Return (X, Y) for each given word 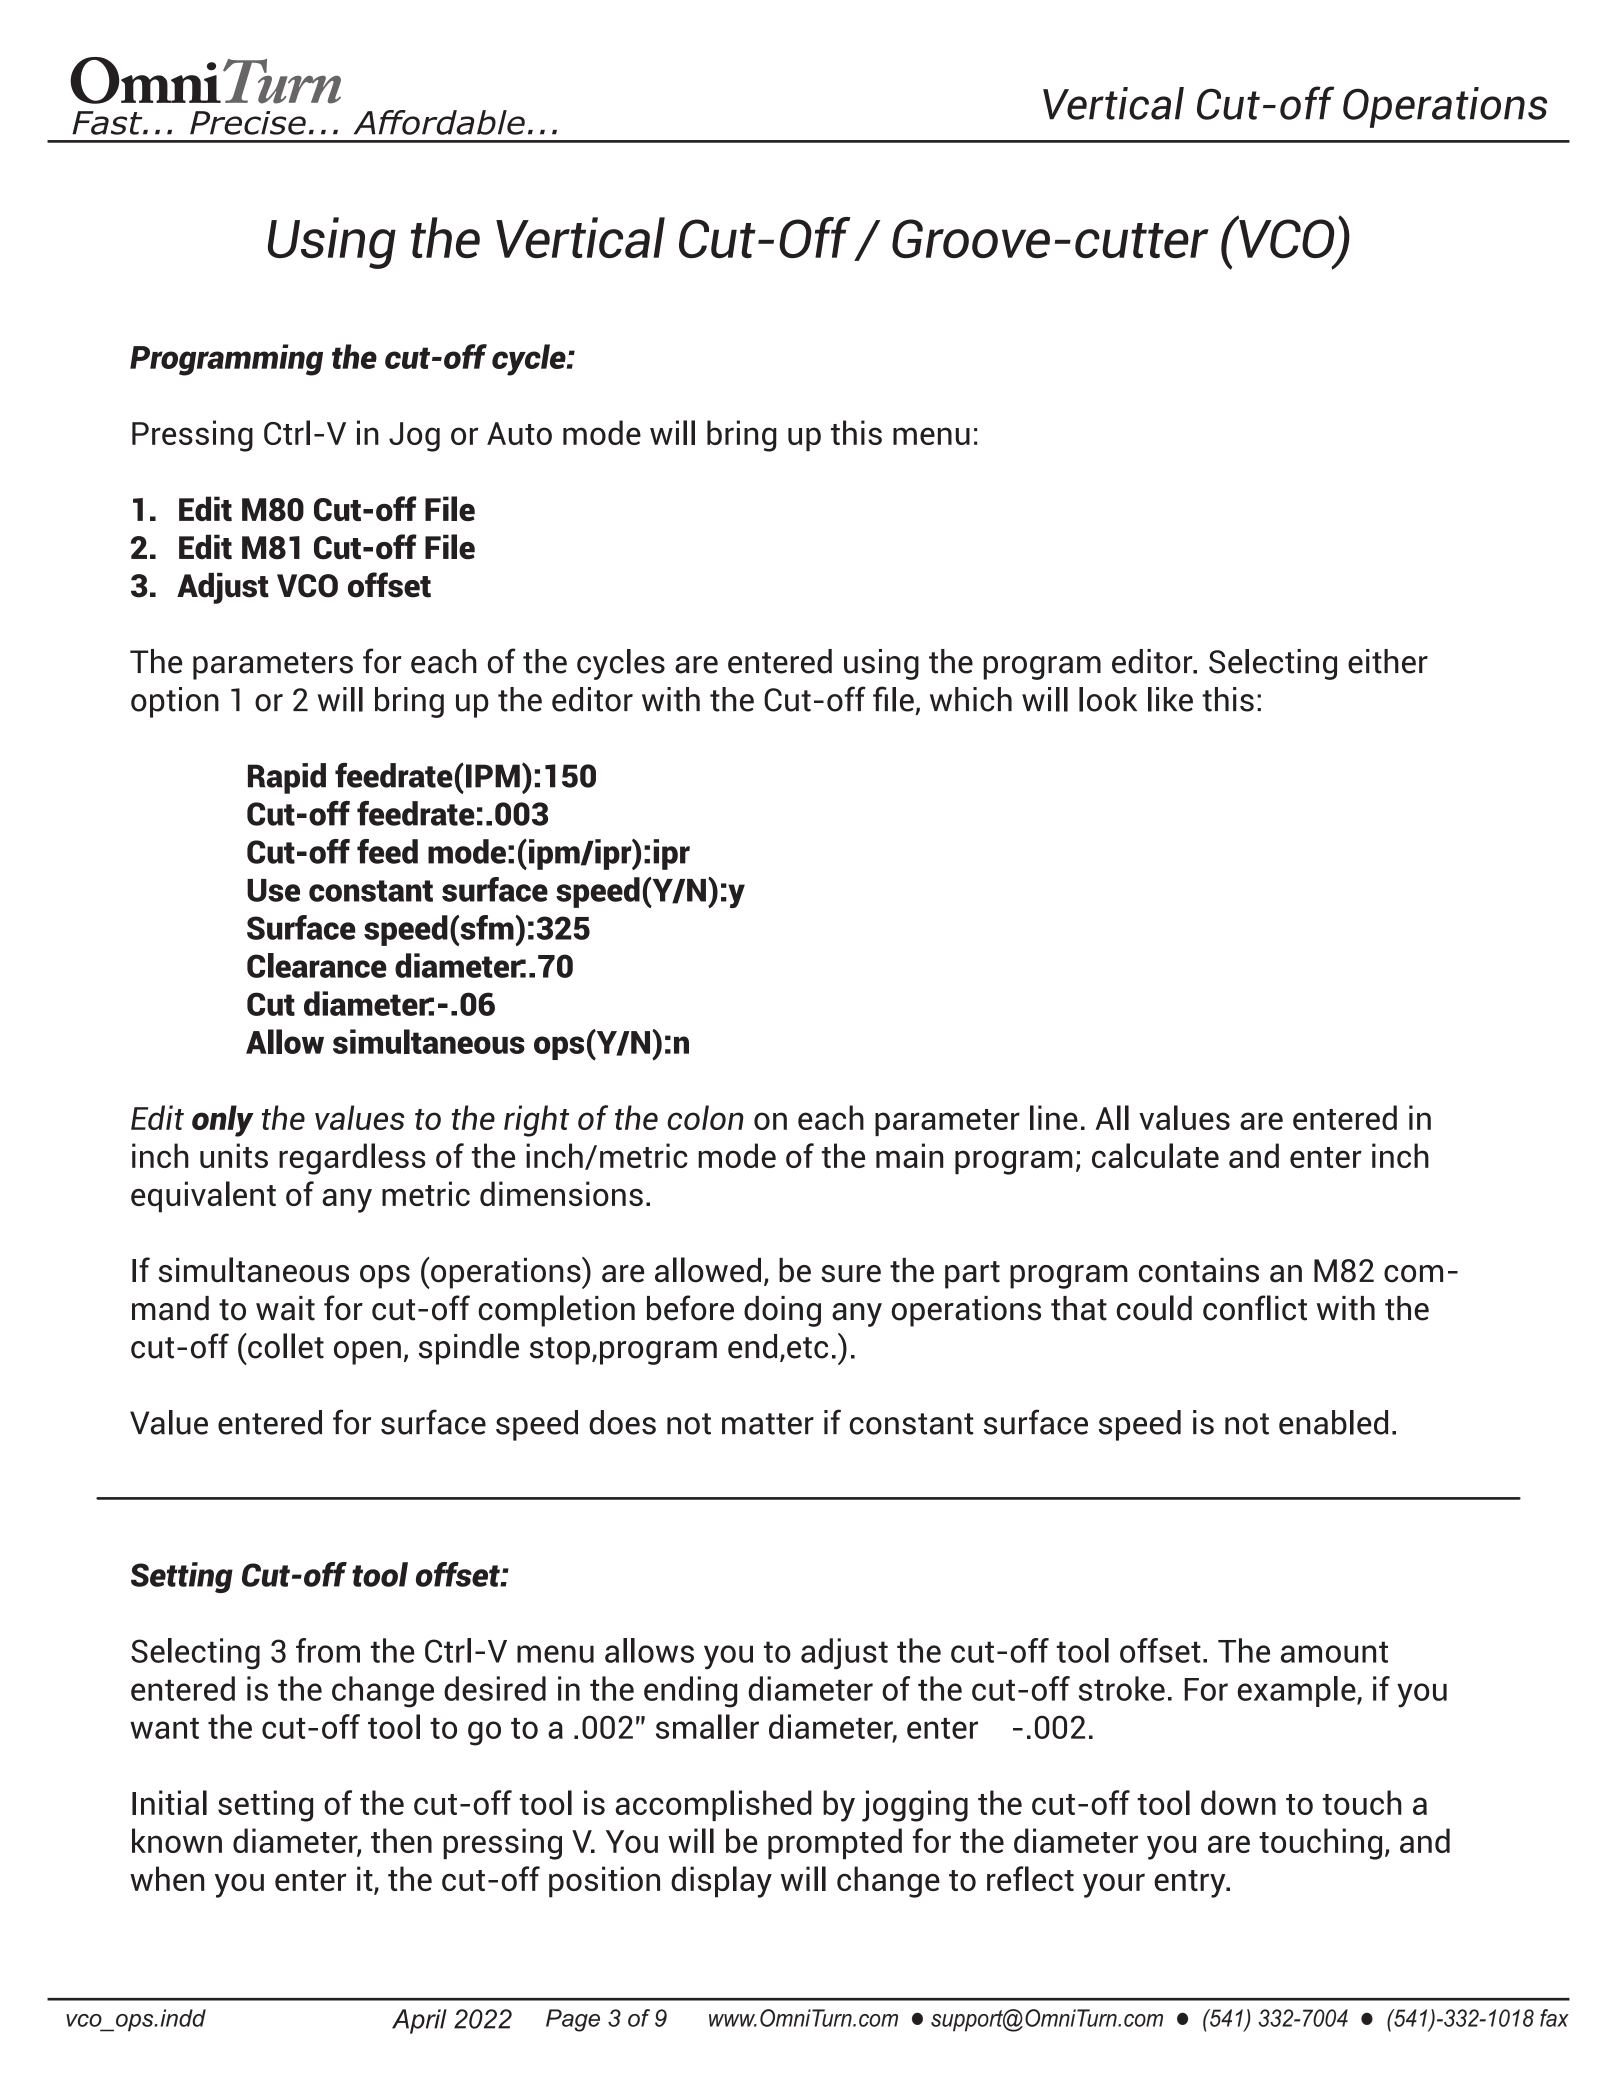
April (419, 2021)
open (367, 1353)
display (721, 1882)
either (1388, 661)
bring (742, 436)
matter (768, 1424)
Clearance (317, 965)
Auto (519, 433)
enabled (1333, 1422)
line (1054, 1117)
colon (705, 1117)
